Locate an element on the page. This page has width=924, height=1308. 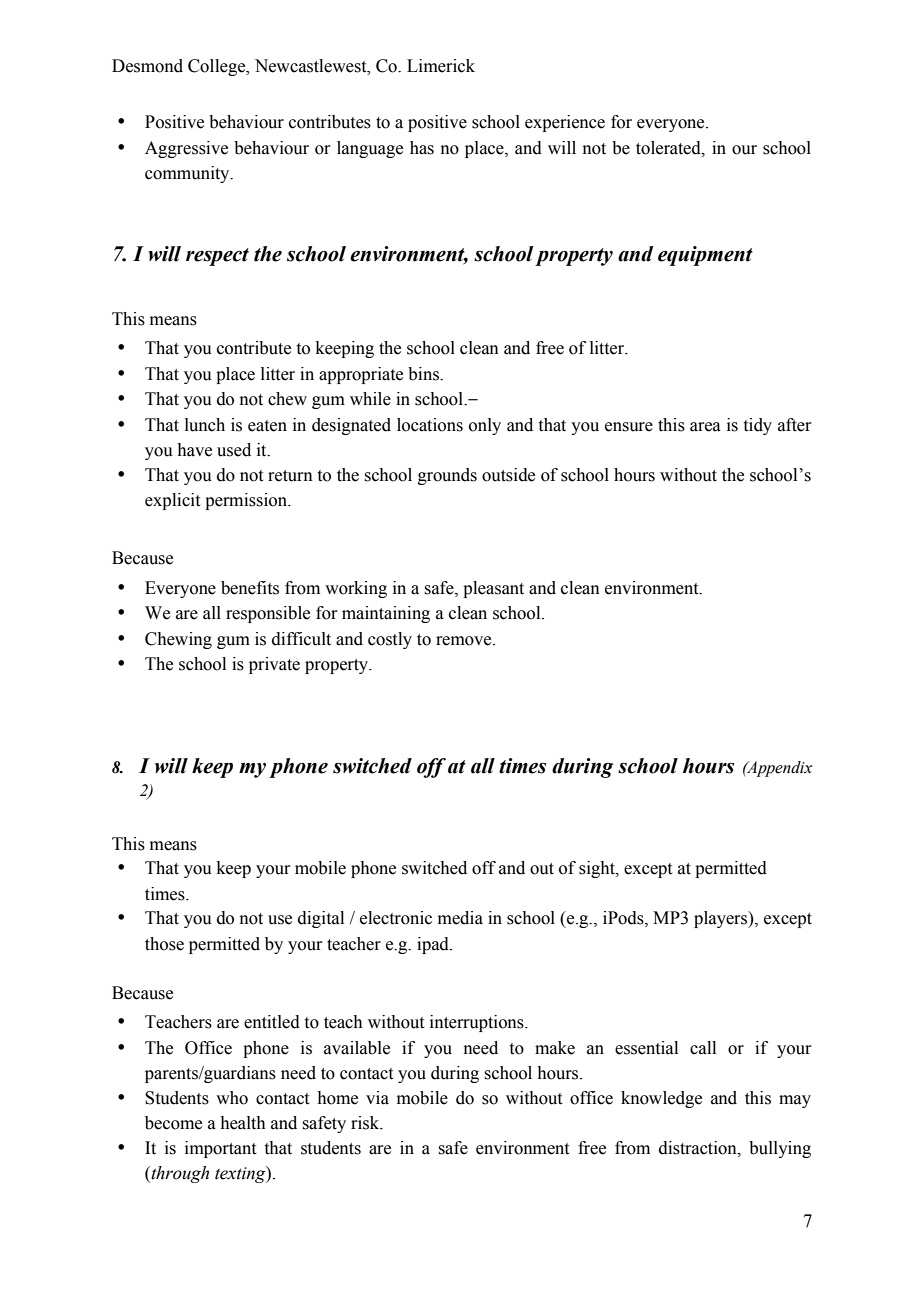
via is located at coordinates (377, 1098).
